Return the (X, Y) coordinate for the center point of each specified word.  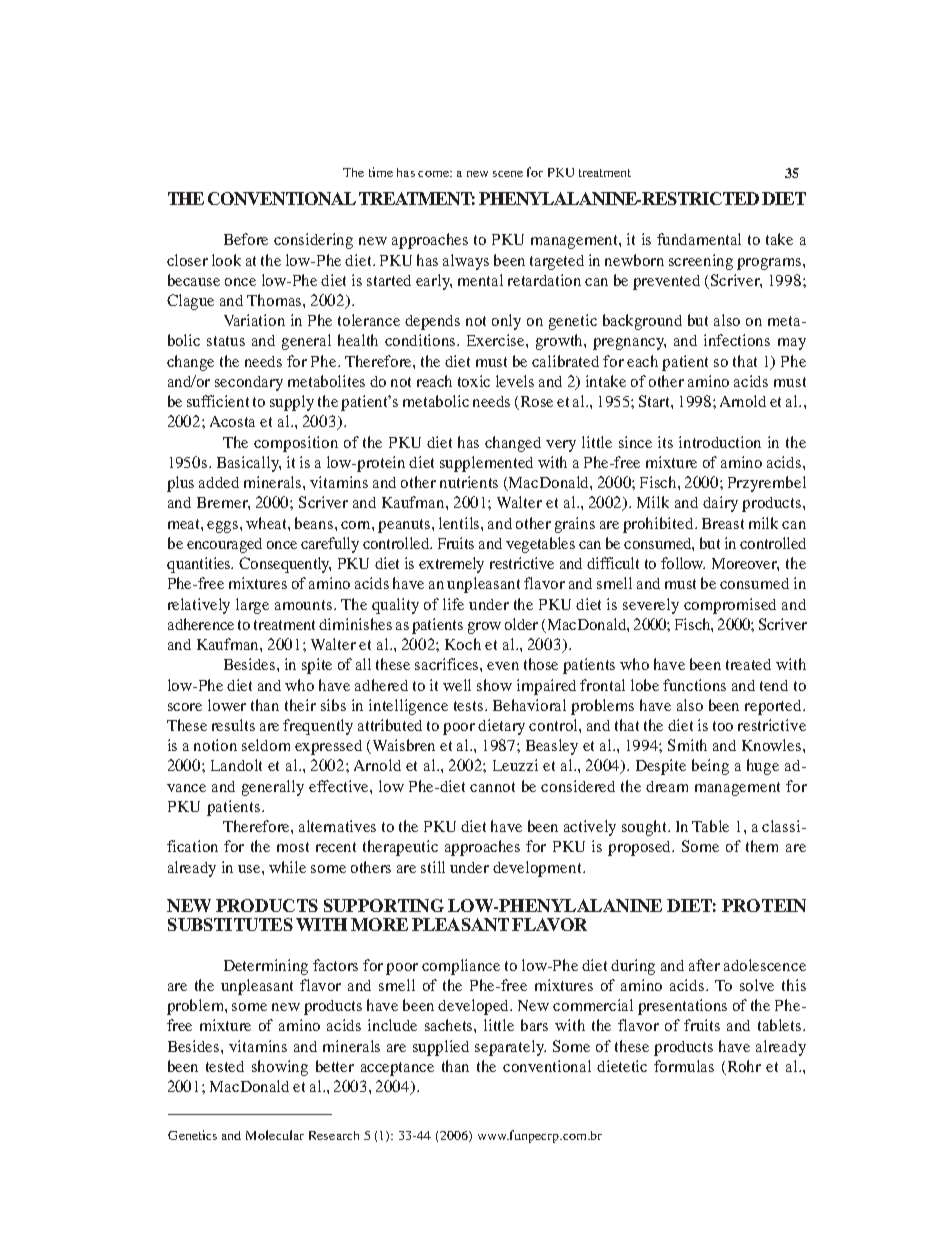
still (433, 867)
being (710, 767)
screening (701, 262)
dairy (720, 504)
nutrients (469, 482)
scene (508, 174)
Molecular (275, 1135)
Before (246, 239)
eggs (224, 527)
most (293, 847)
